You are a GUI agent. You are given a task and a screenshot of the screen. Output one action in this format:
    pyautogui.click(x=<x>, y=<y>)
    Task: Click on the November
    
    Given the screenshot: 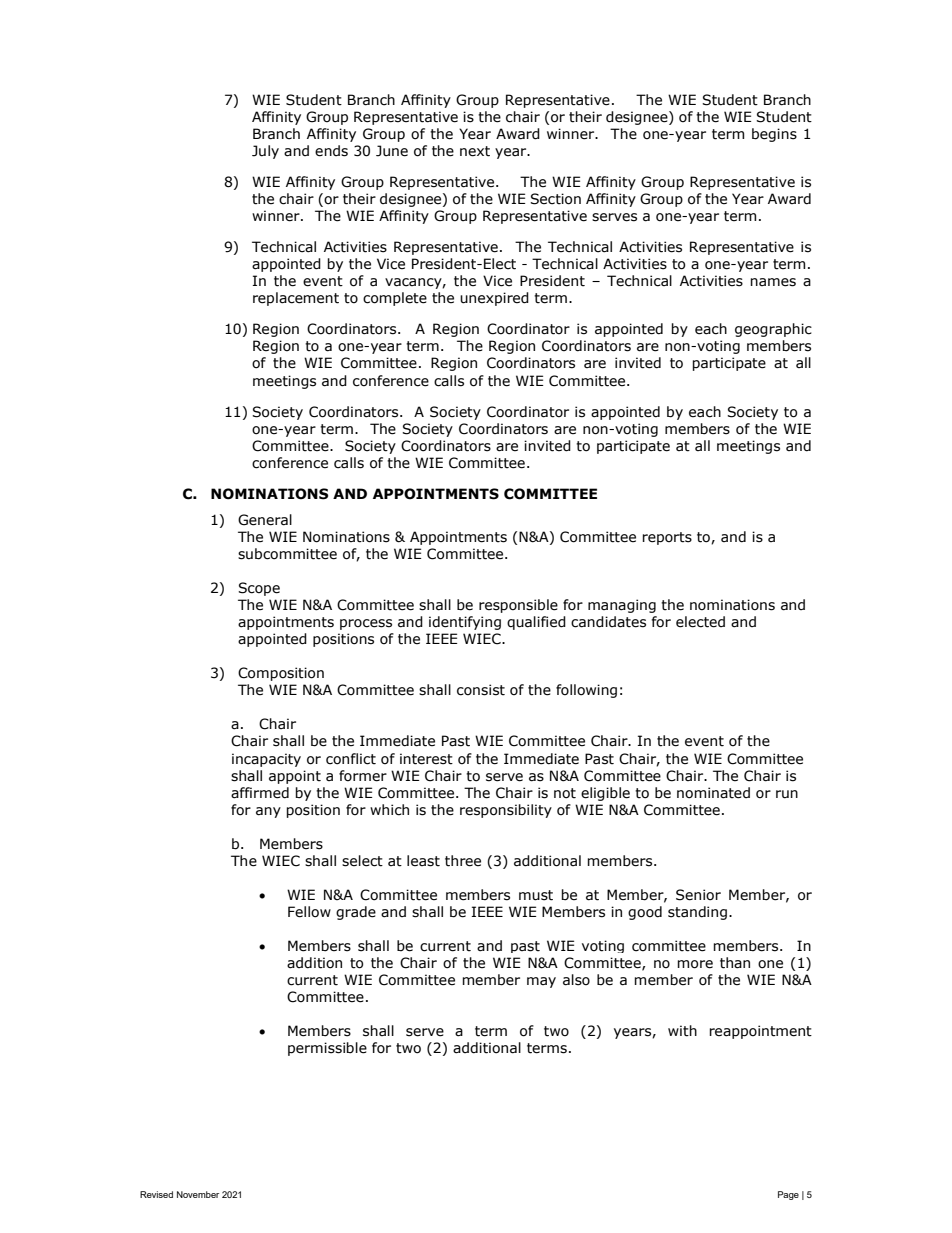 What is the action you would take?
    pyautogui.click(x=198, y=1194)
